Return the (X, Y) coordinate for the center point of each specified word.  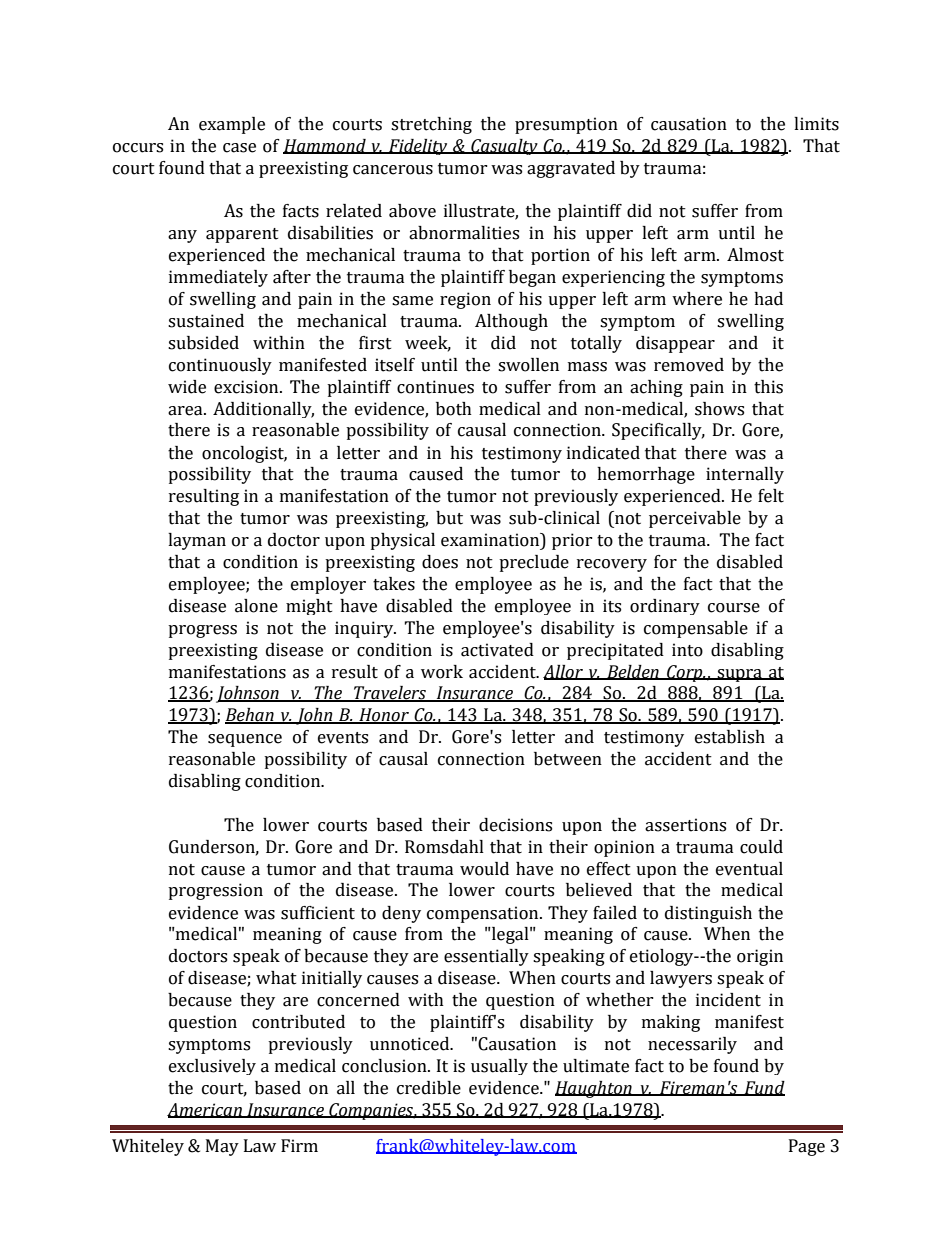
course (734, 608)
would (484, 869)
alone (256, 606)
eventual (749, 869)
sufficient (318, 913)
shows (719, 409)
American (205, 1110)
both (454, 409)
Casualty (504, 147)
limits (816, 124)
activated (497, 650)
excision (247, 387)
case (239, 148)
